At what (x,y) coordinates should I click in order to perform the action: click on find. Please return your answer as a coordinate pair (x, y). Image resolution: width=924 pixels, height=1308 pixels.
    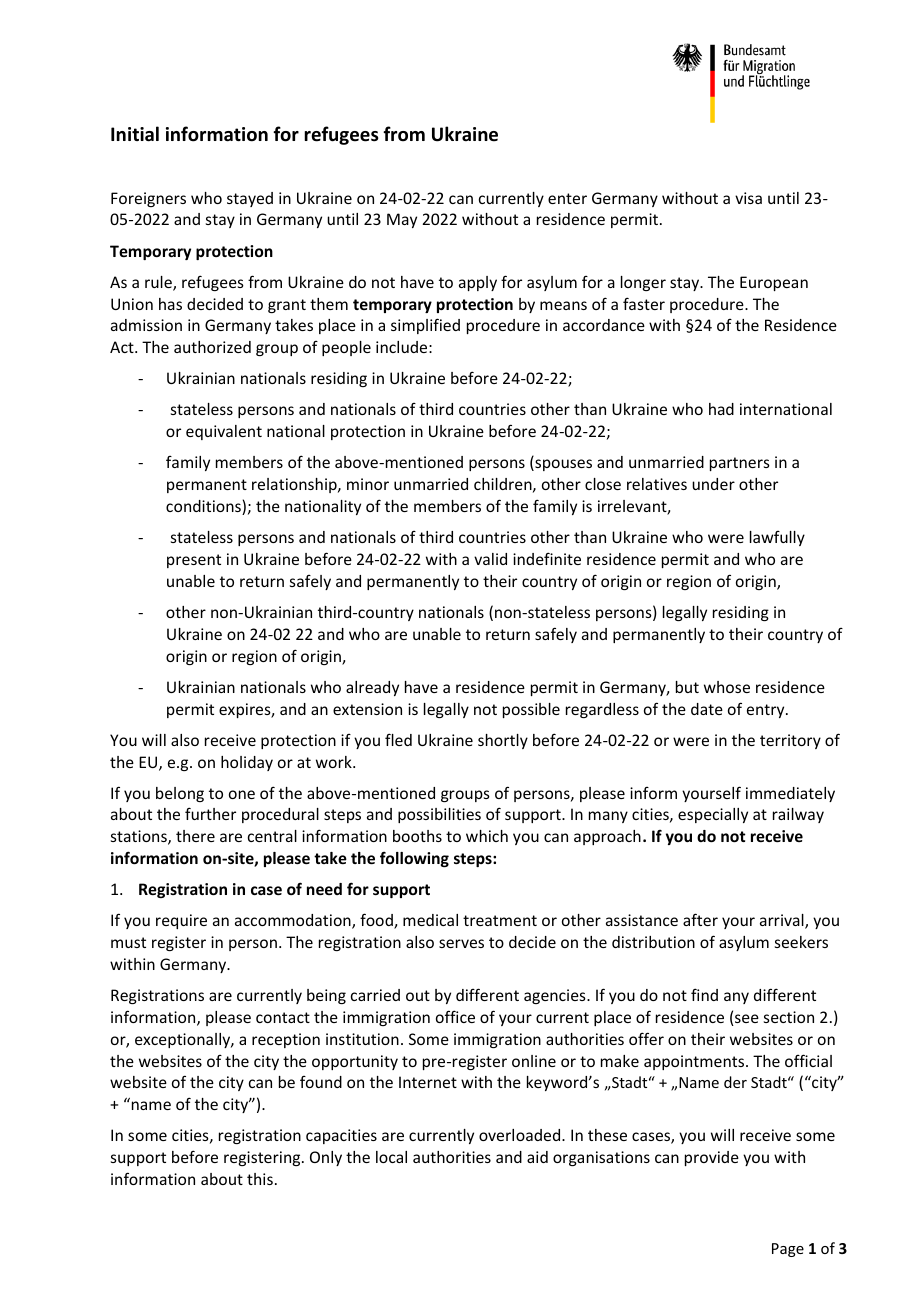
    Looking at the image, I should click on (704, 994).
